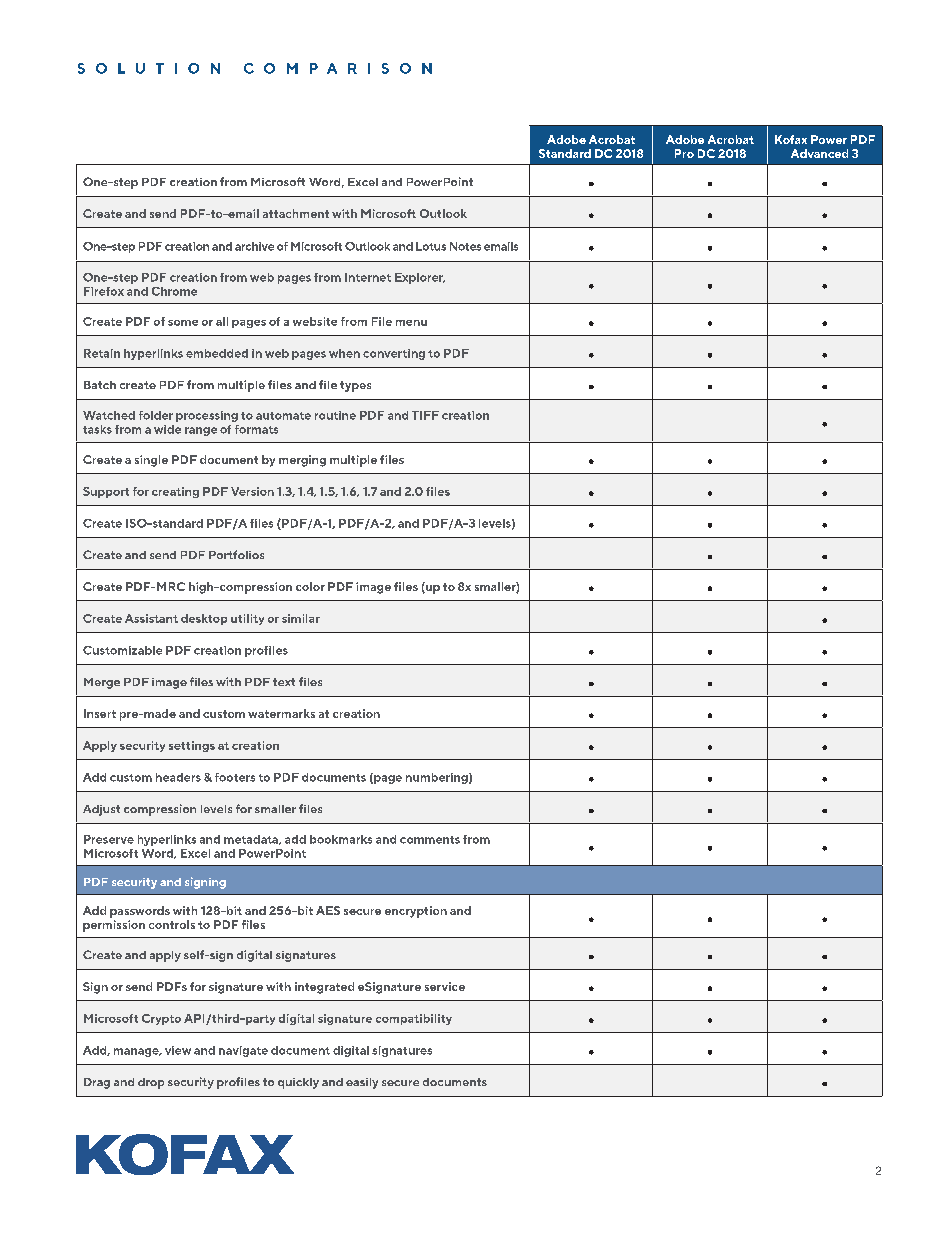 This screenshot has width=952, height=1233. Describe the element at coordinates (178, 1050) in the screenshot. I see `view` at that location.
